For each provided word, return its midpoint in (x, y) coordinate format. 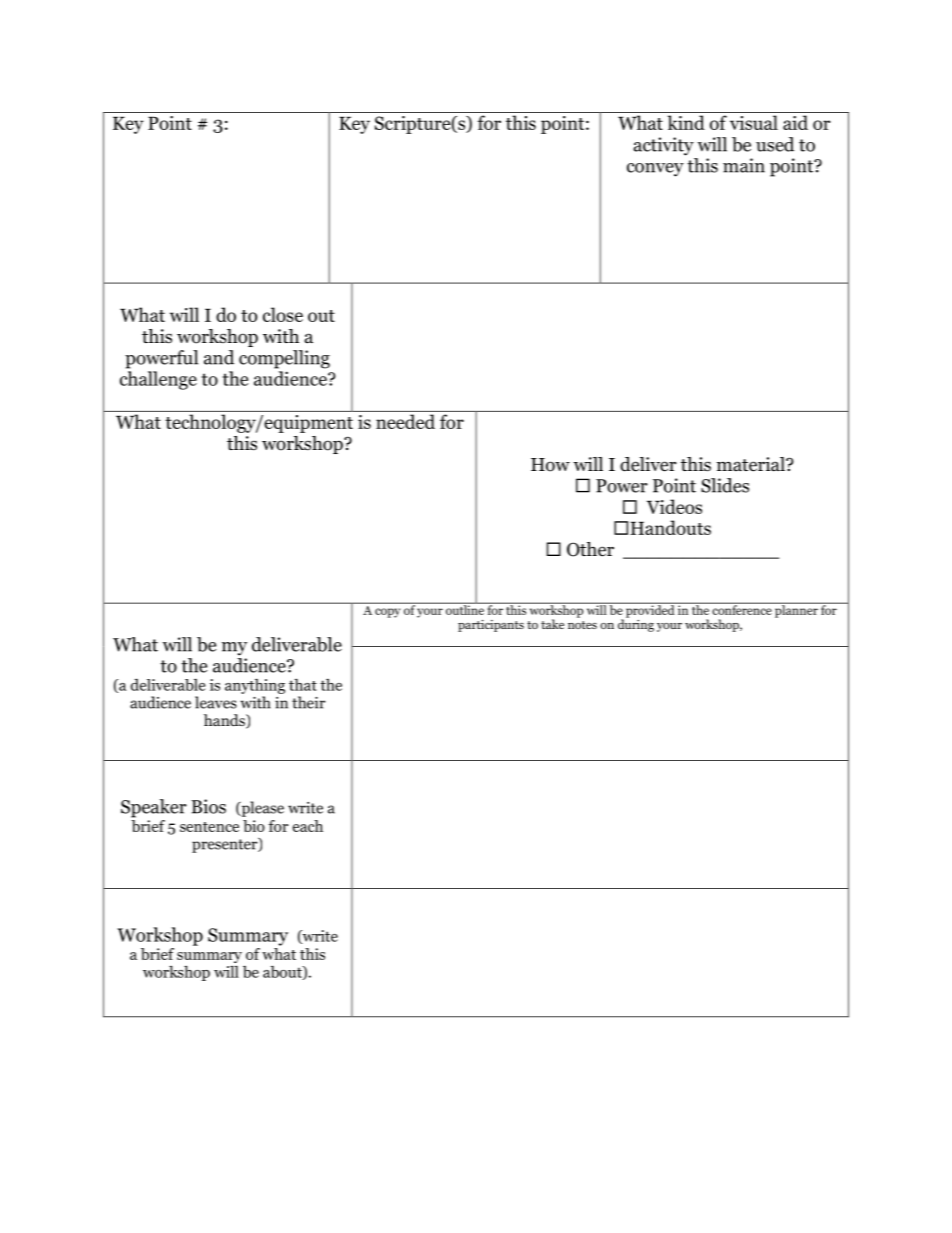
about (283, 973)
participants (491, 626)
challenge (158, 380)
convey (655, 170)
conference (742, 609)
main (744, 165)
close (283, 314)
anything (255, 686)
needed (405, 421)
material (752, 464)
